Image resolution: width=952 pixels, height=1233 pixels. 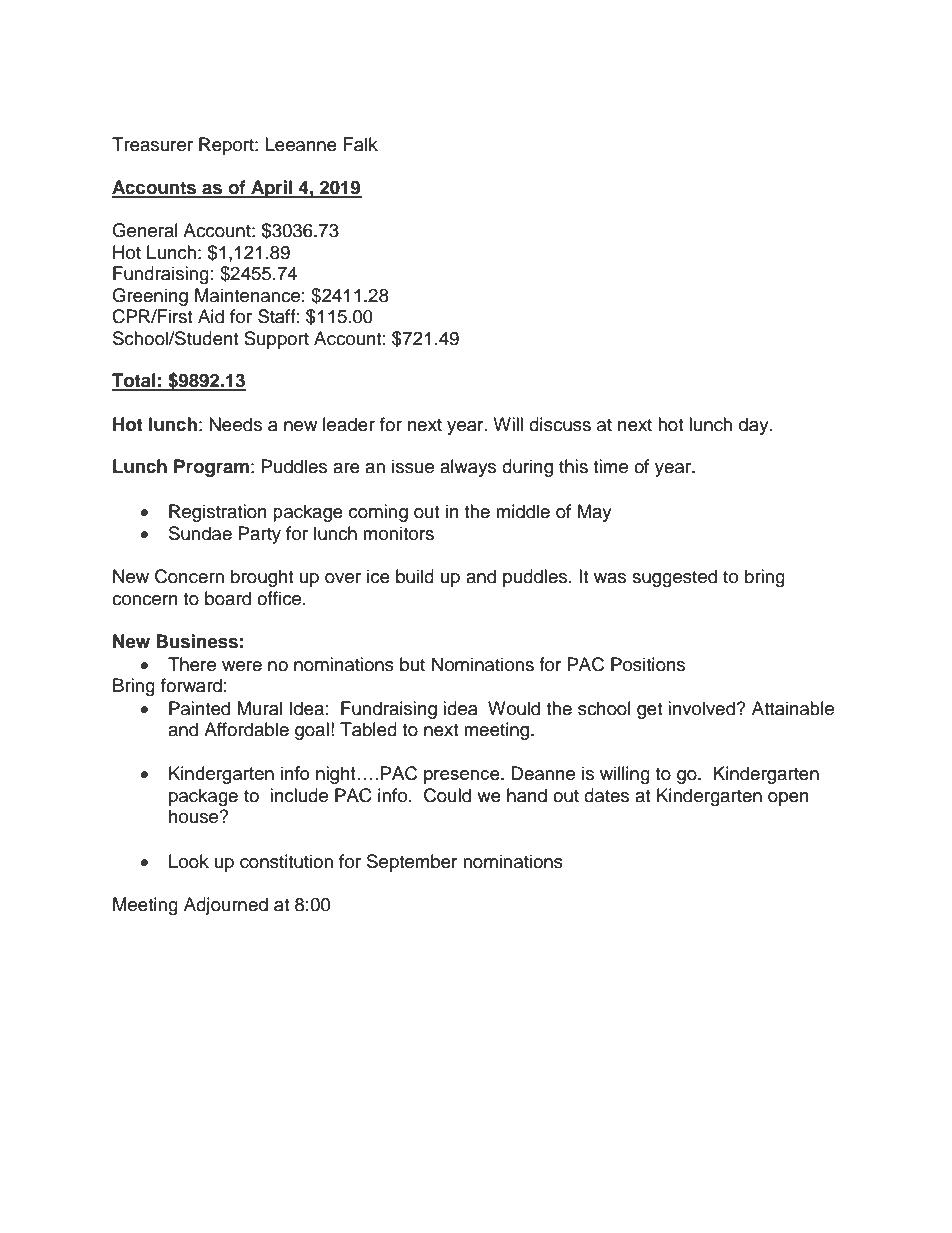 What do you see at coordinates (755, 426) in the screenshot?
I see `day` at bounding box center [755, 426].
